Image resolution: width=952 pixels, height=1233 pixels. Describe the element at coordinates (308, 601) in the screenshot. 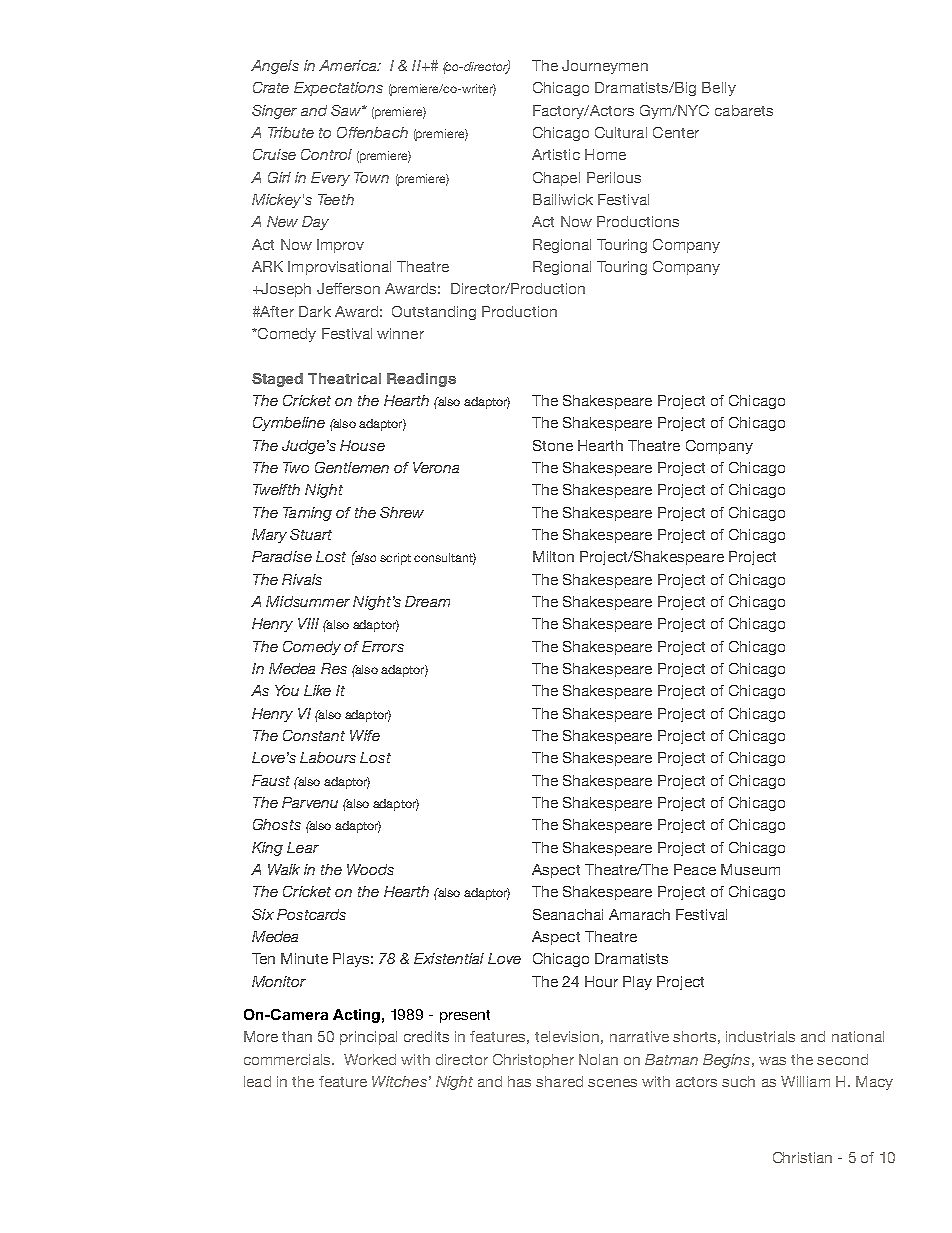

I see `Midsummer` at that location.
